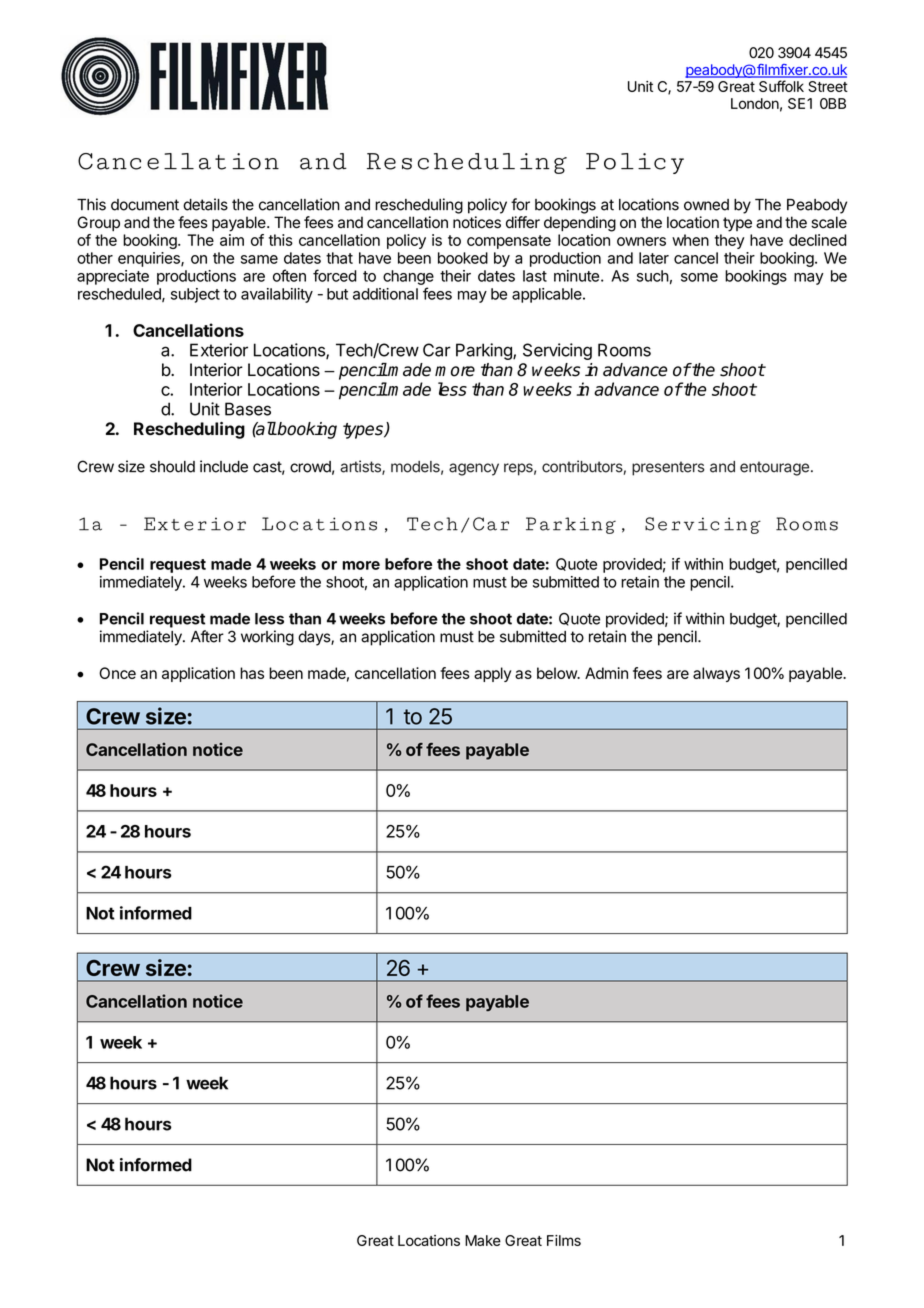  What do you see at coordinates (492, 674) in the screenshot?
I see `apply` at bounding box center [492, 674].
